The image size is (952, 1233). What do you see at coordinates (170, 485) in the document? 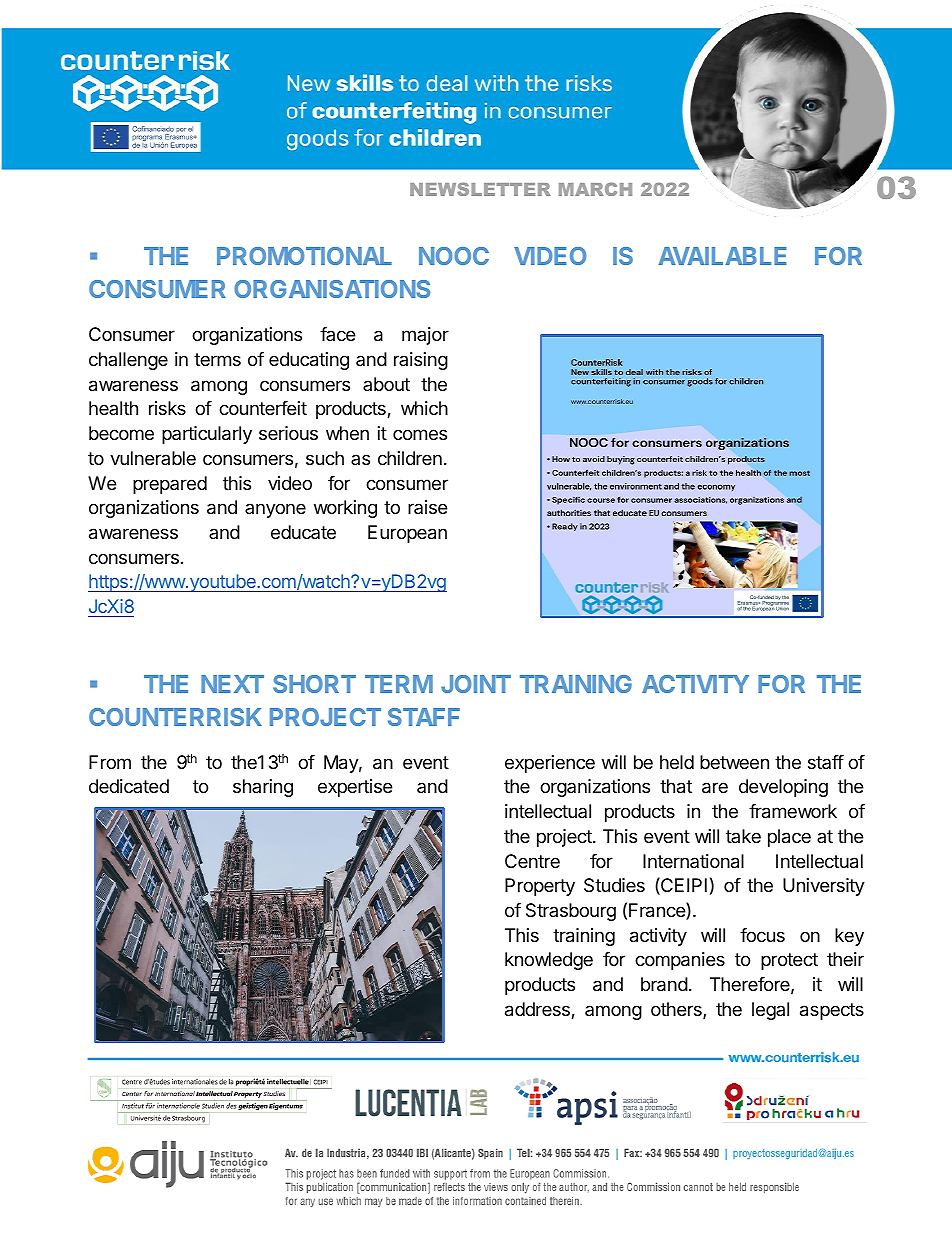
I see `prepared` at bounding box center [170, 485].
